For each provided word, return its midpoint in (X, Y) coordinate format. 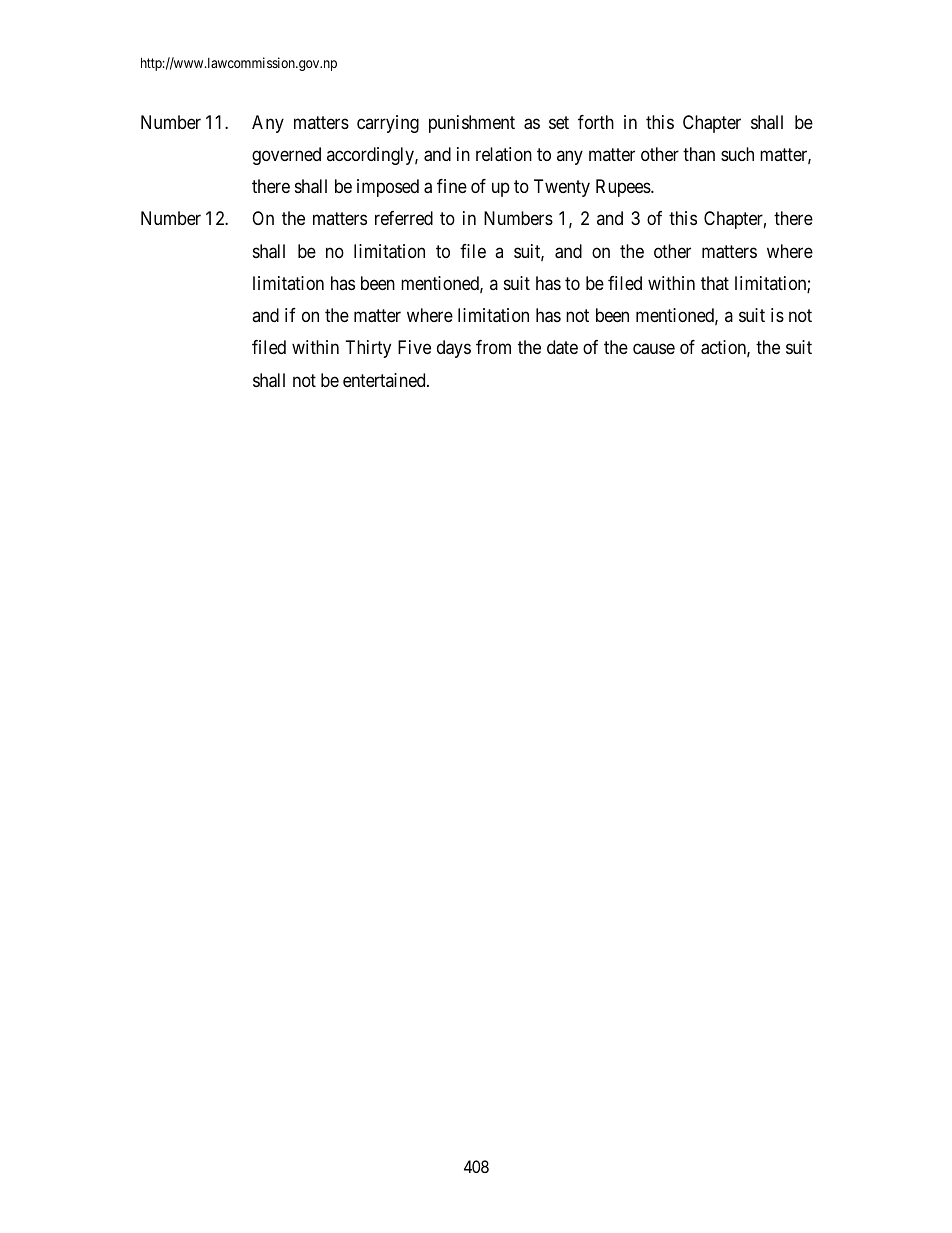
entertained (385, 380)
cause (654, 349)
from (493, 347)
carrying (388, 124)
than (699, 154)
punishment (472, 124)
